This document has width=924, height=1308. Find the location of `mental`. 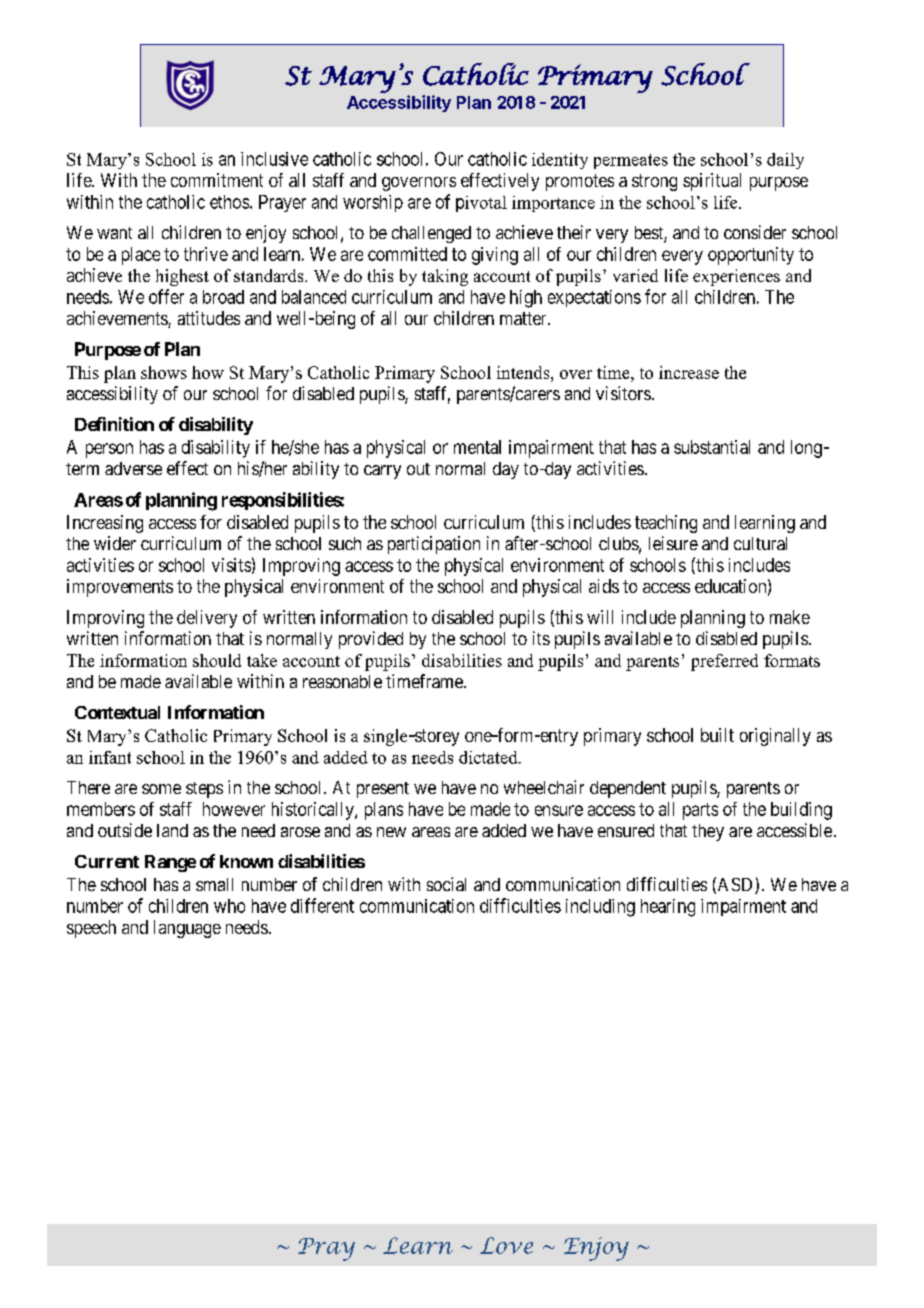

mental is located at coordinates (477, 447).
